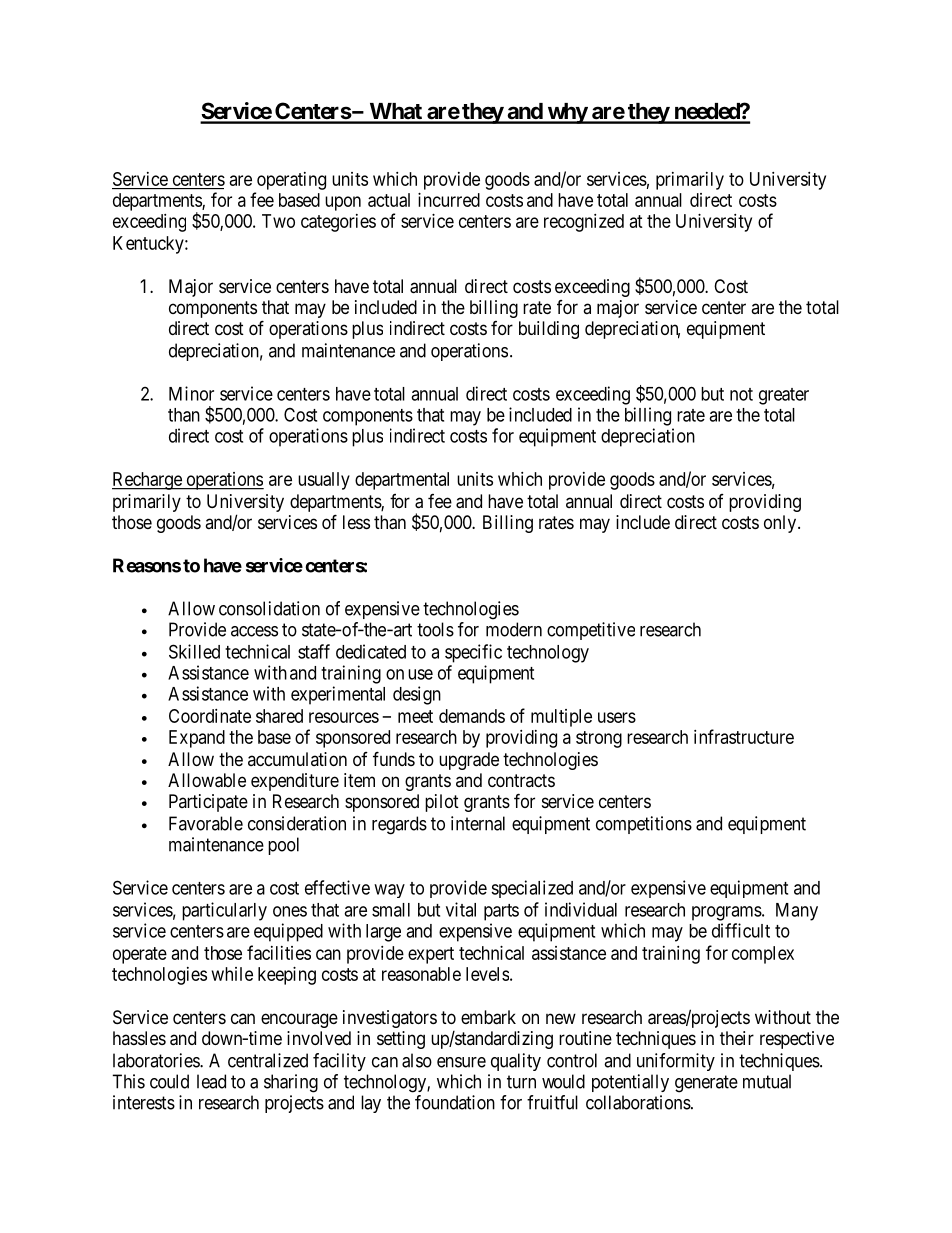  Describe the element at coordinates (741, 394) in the image. I see `not` at that location.
